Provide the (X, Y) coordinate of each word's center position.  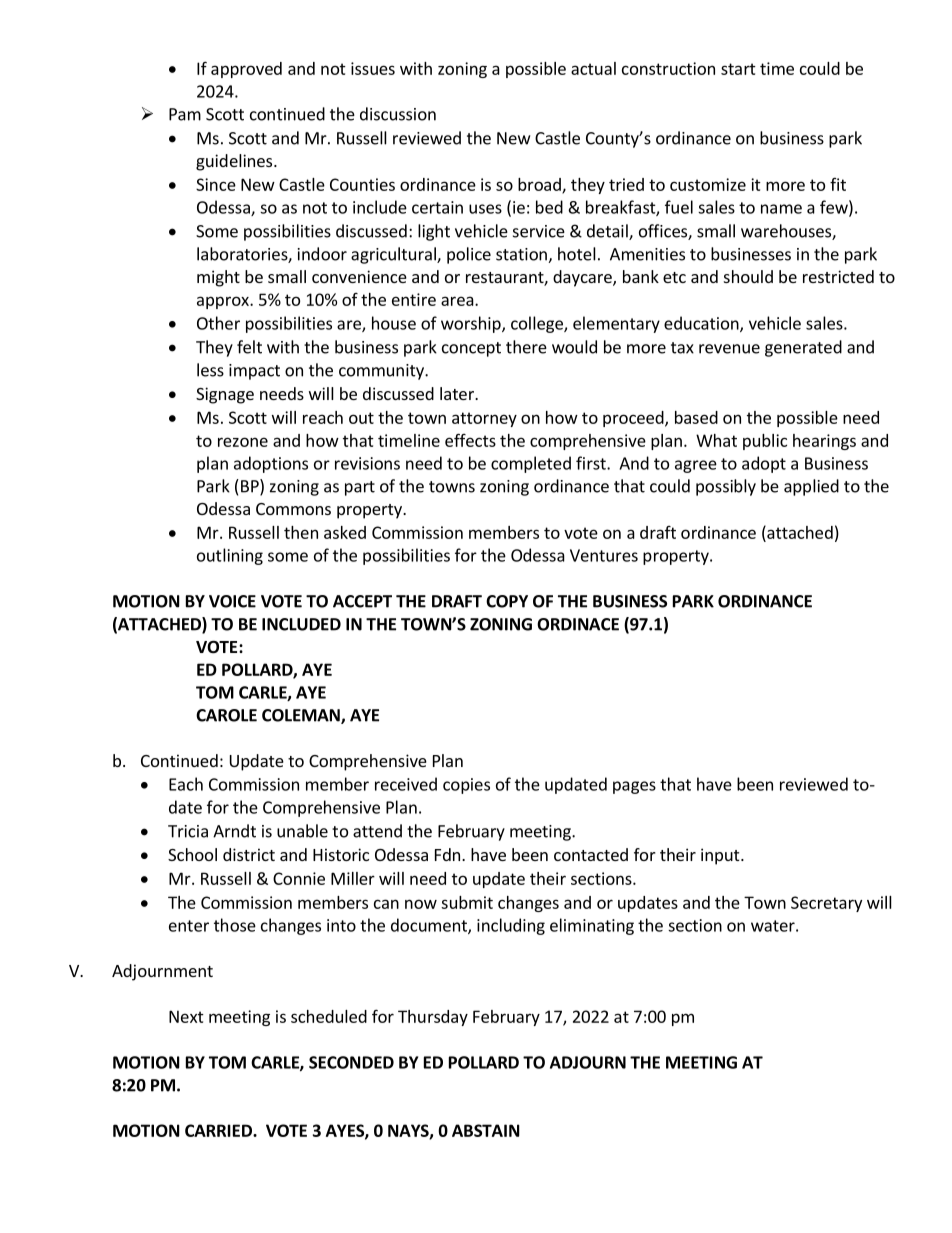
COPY (507, 601)
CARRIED (219, 1130)
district (249, 854)
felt (249, 347)
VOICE (232, 601)
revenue (729, 349)
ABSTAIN (486, 1130)
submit (467, 902)
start (738, 69)
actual (593, 68)
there (526, 347)
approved (246, 70)
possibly (726, 487)
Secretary (826, 904)
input (721, 856)
